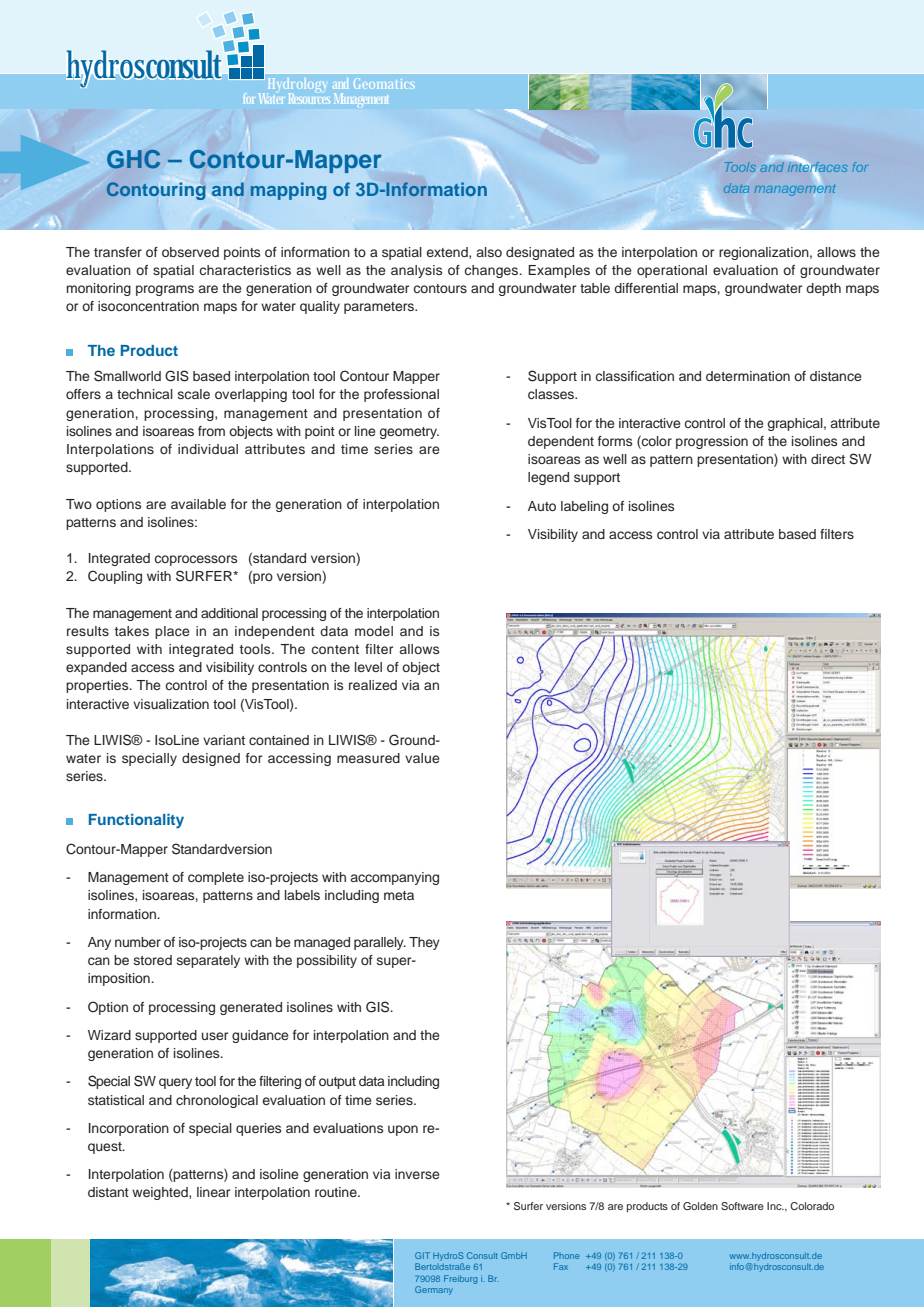  What do you see at coordinates (171, 704) in the page?
I see `visualization` at bounding box center [171, 704].
